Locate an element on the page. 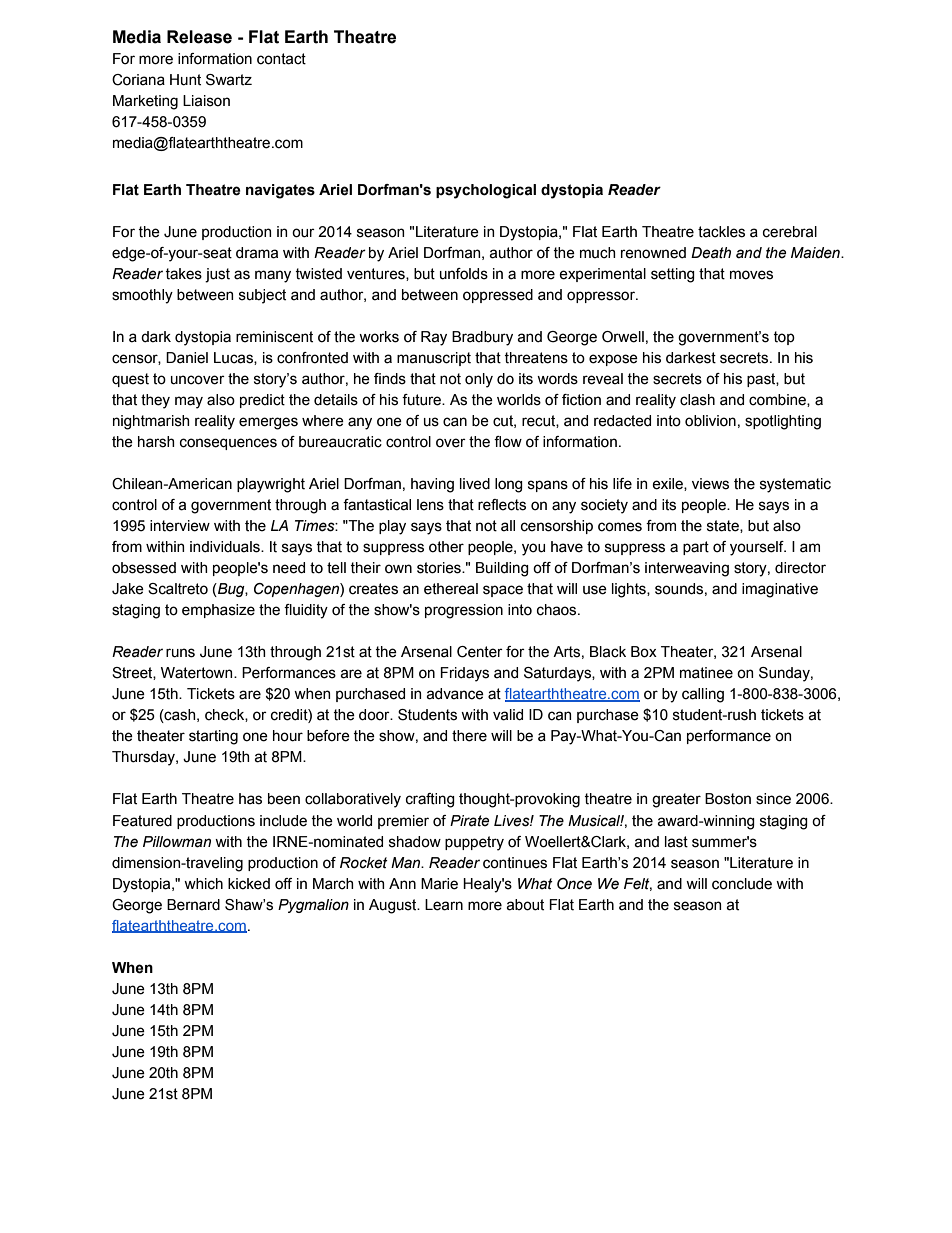 This image has height=1233, width=952. which is located at coordinates (203, 884).
